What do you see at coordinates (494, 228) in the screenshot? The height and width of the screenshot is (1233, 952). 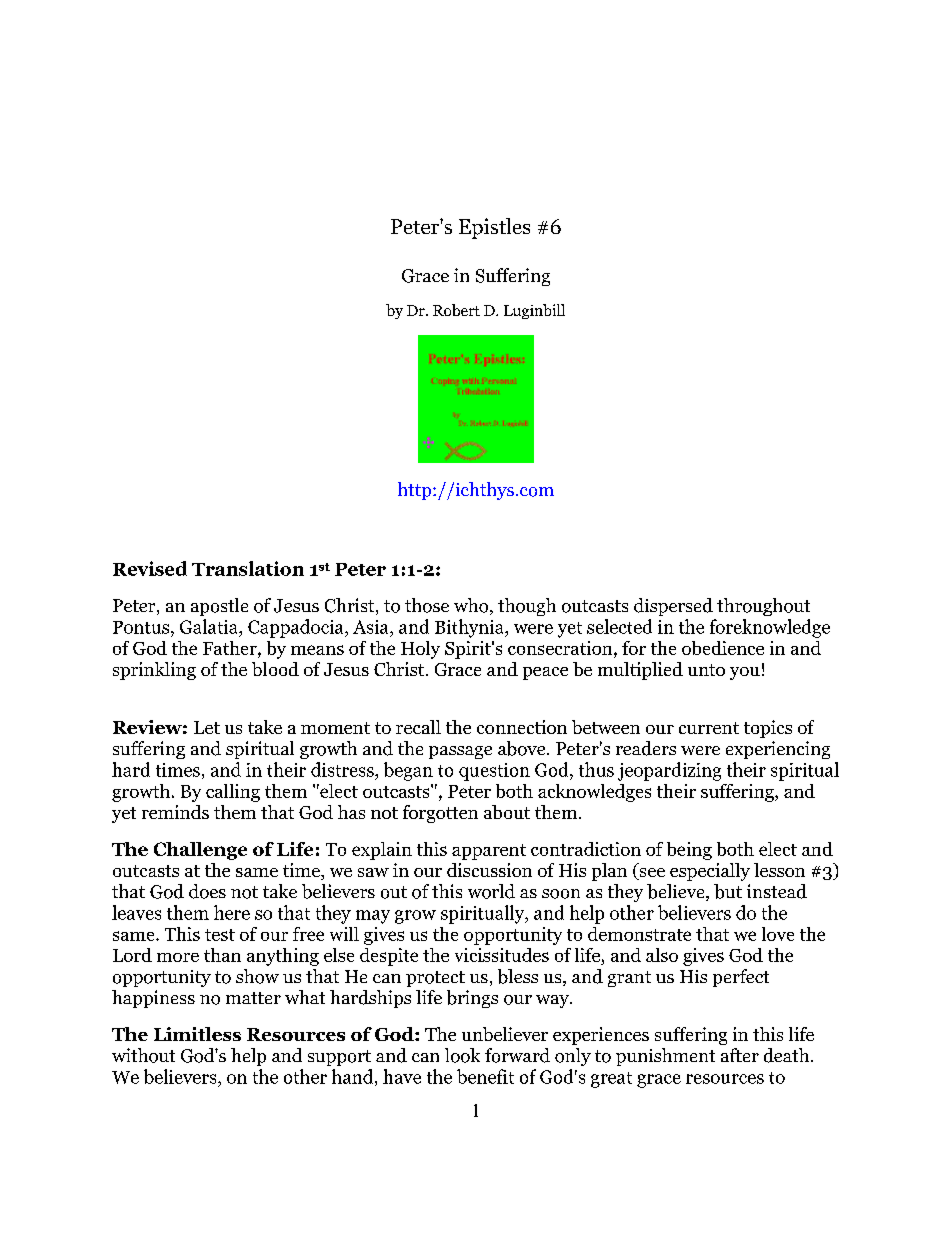 I see `Epistles` at bounding box center [494, 228].
